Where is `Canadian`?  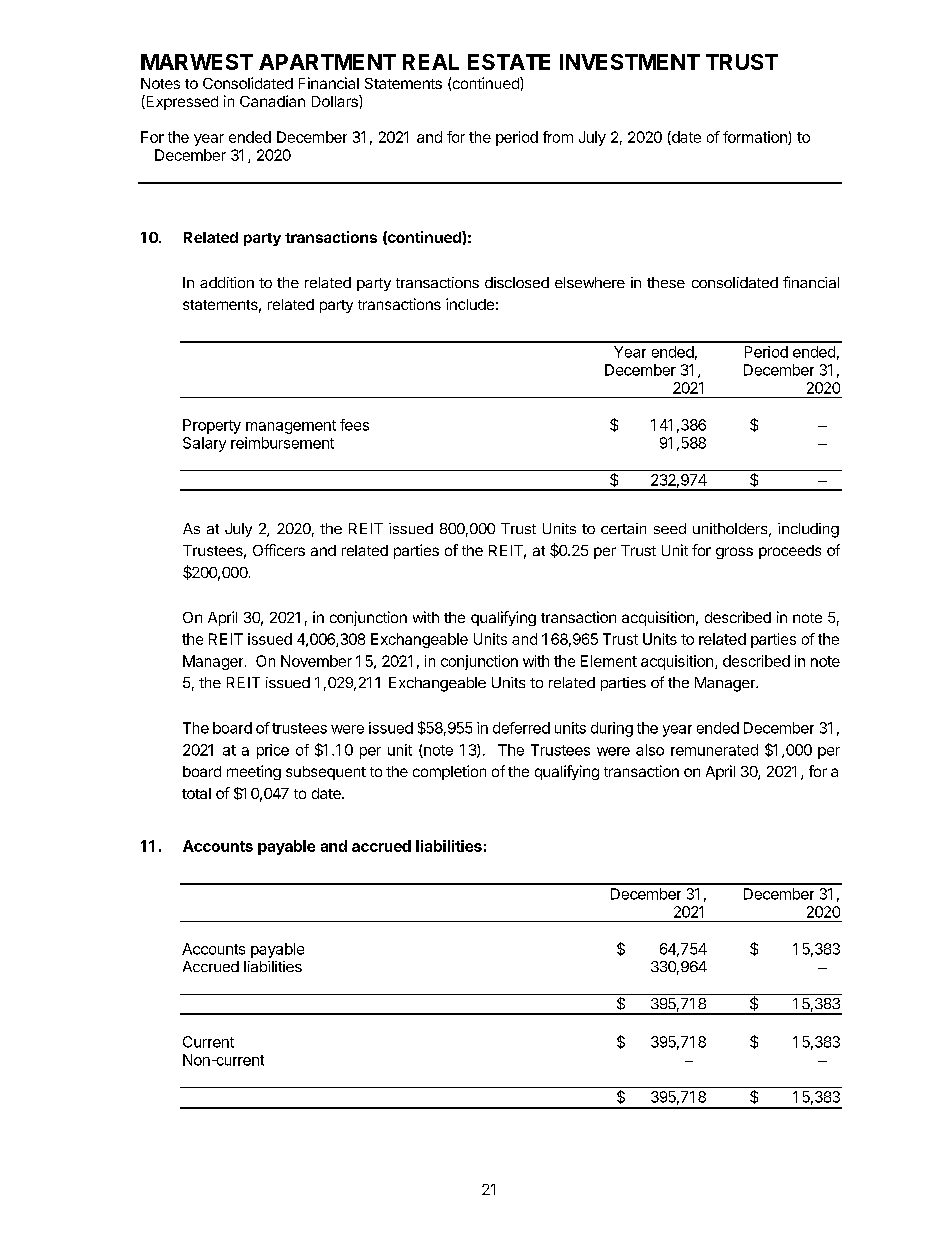
Canadian is located at coordinates (272, 101).
